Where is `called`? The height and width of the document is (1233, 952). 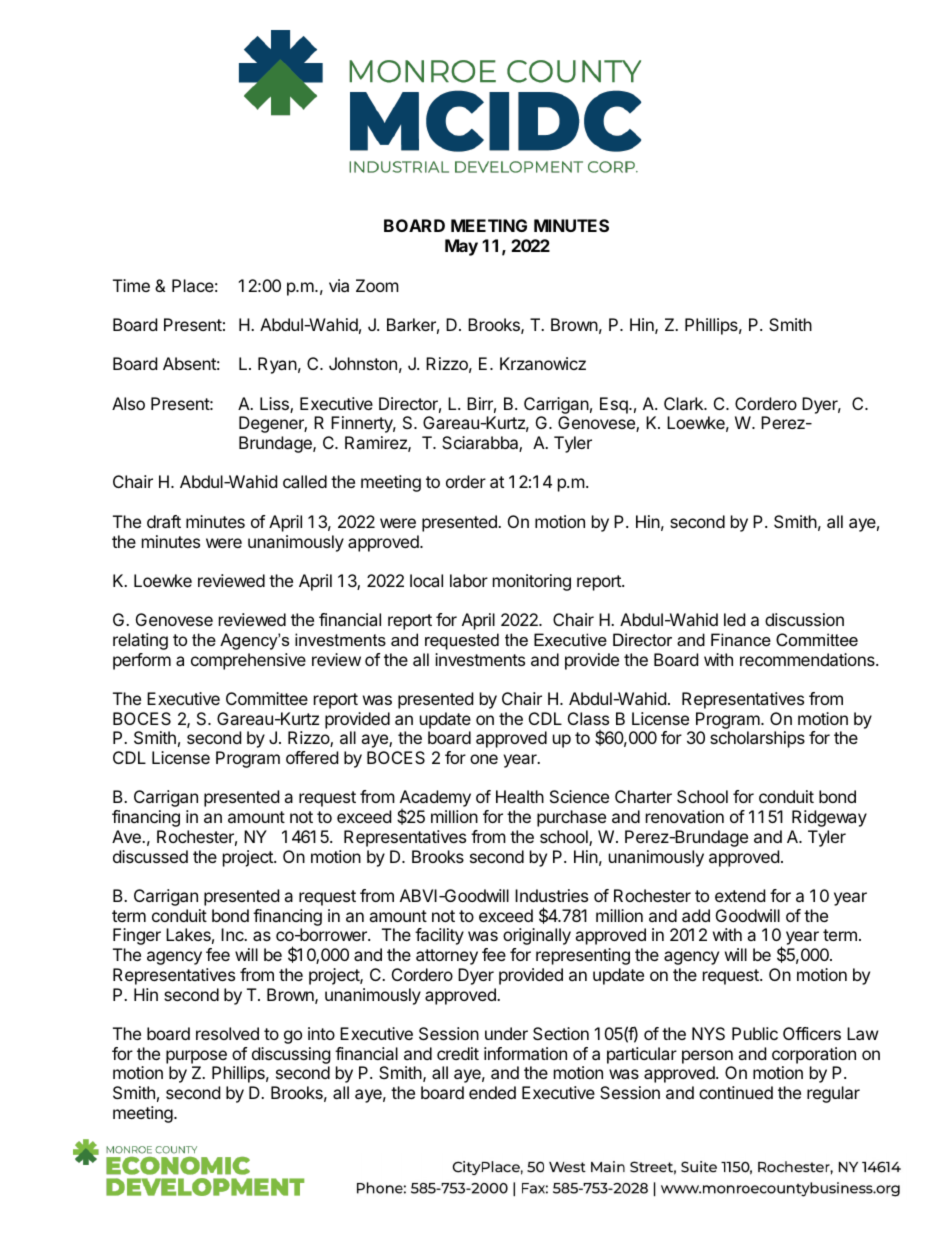
called is located at coordinates (305, 481).
